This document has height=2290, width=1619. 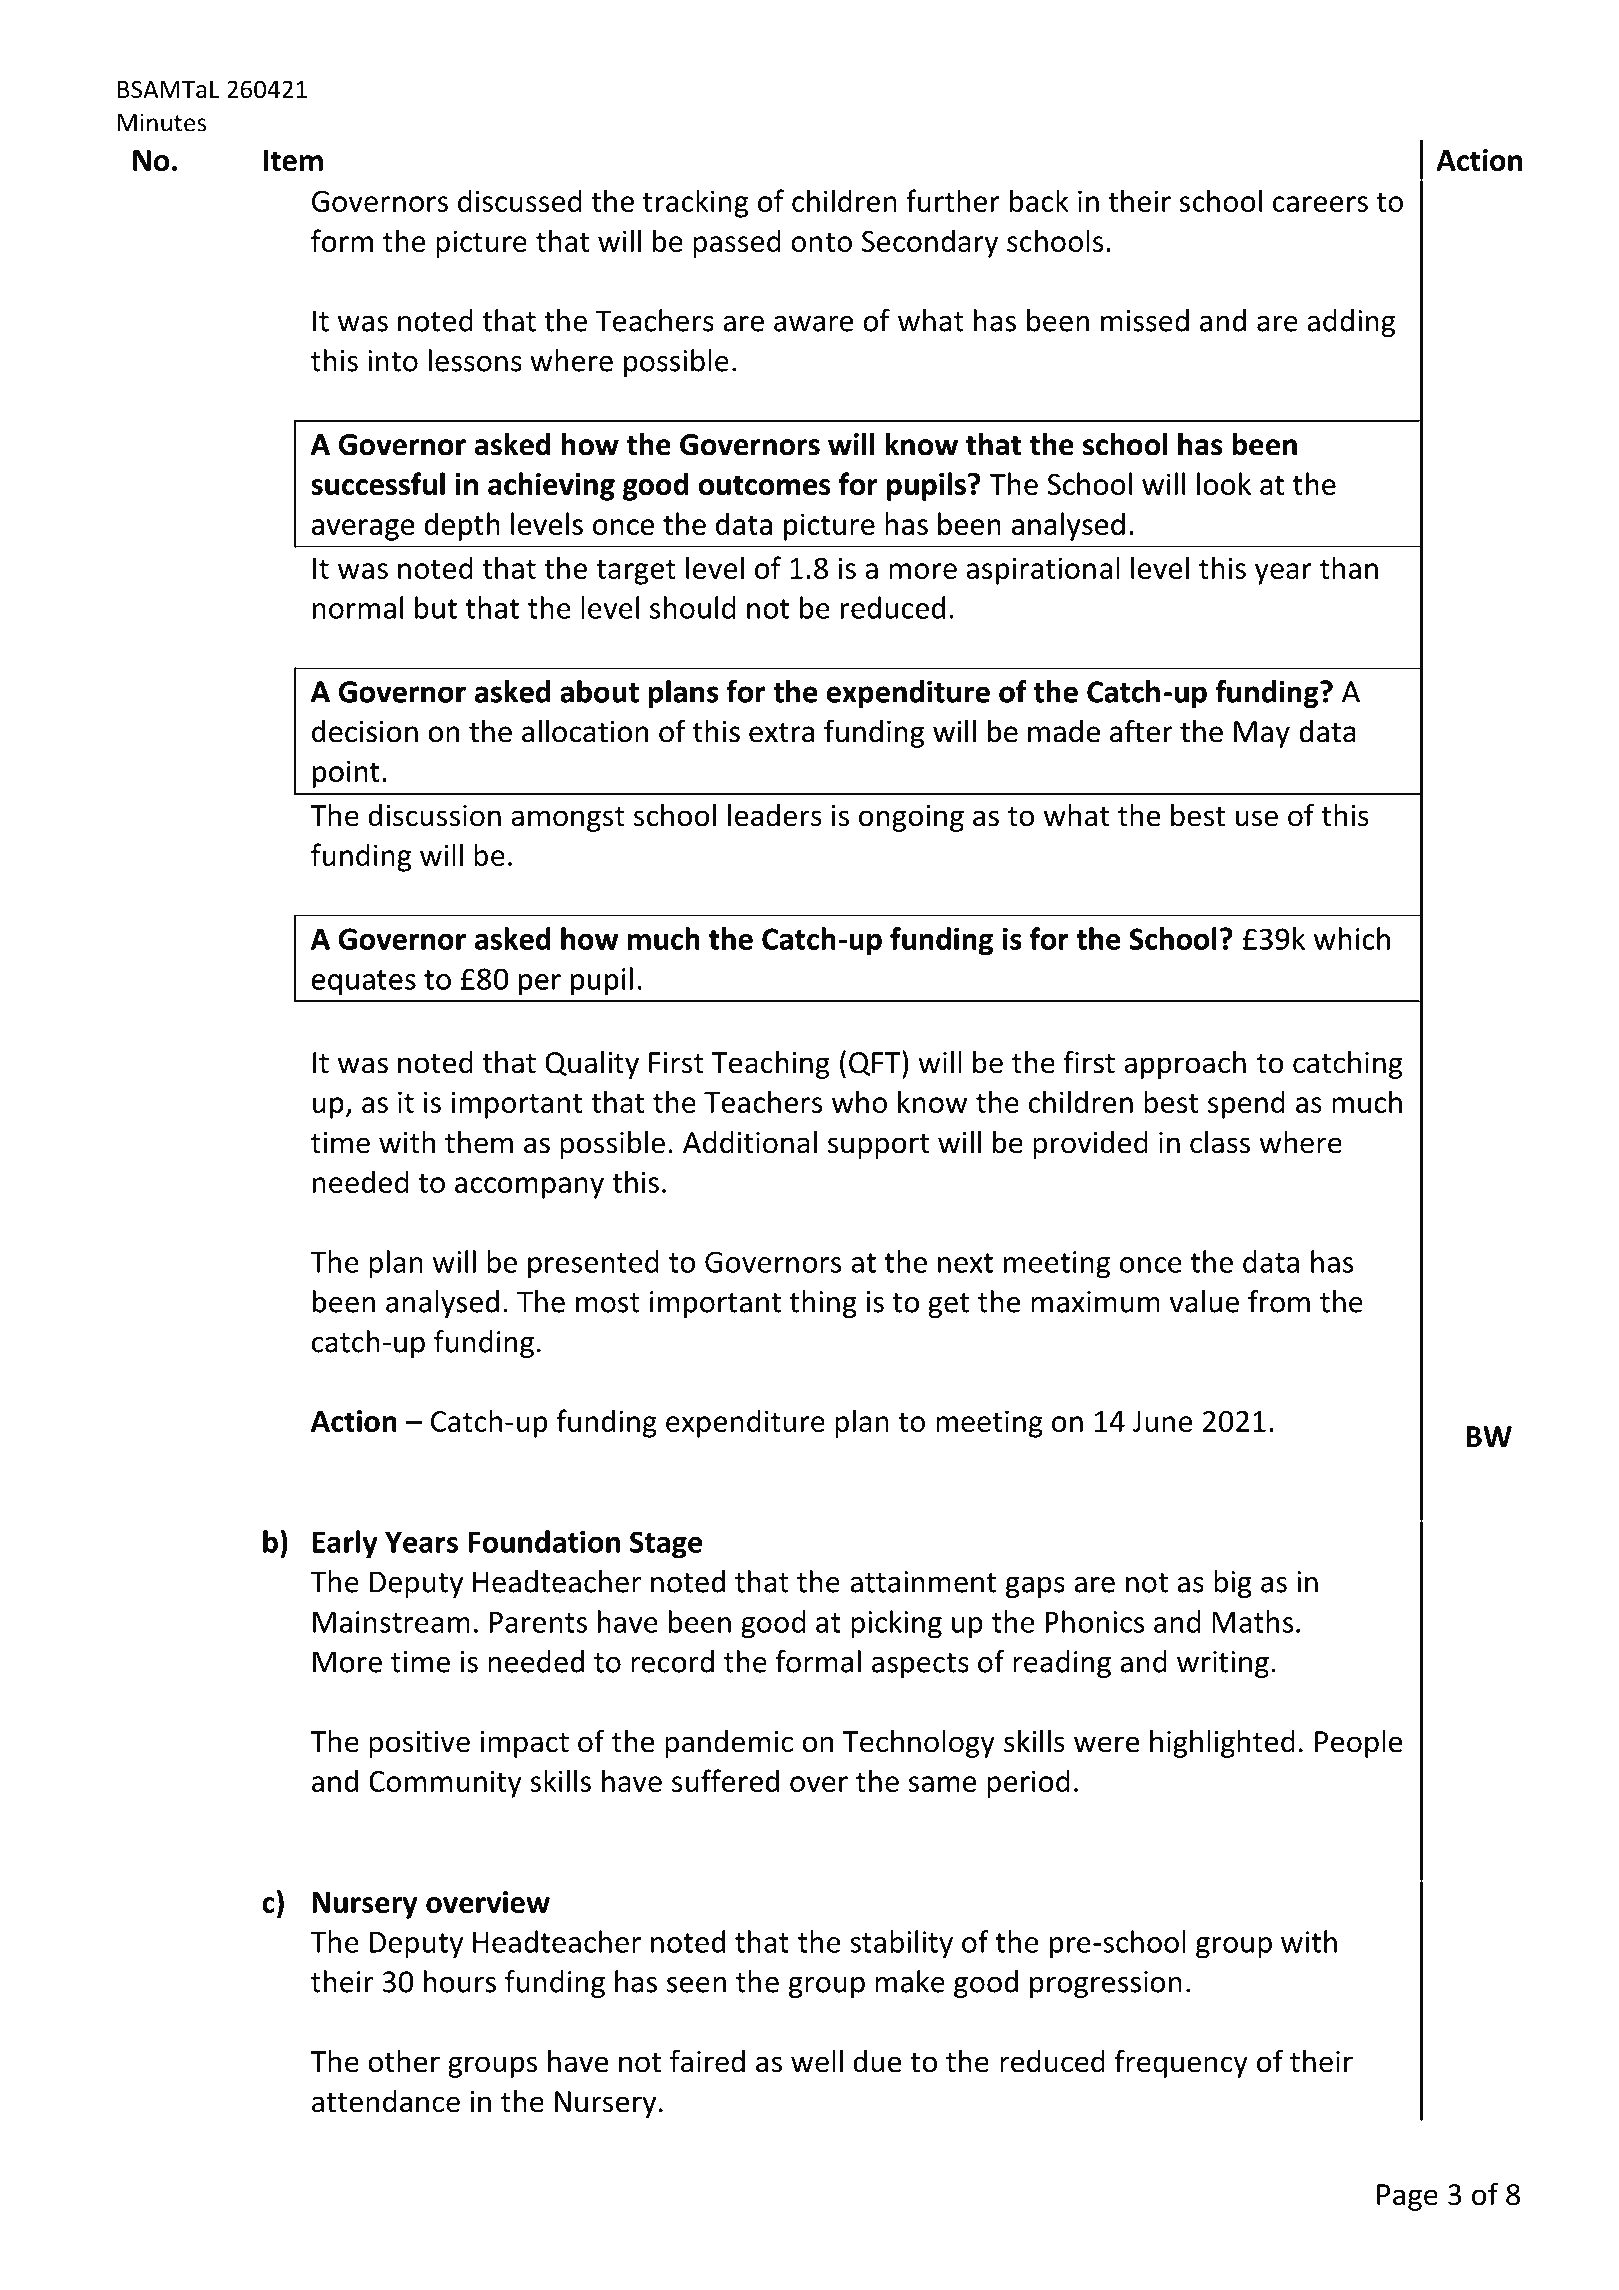 What do you see at coordinates (817, 2061) in the document?
I see `well` at bounding box center [817, 2061].
